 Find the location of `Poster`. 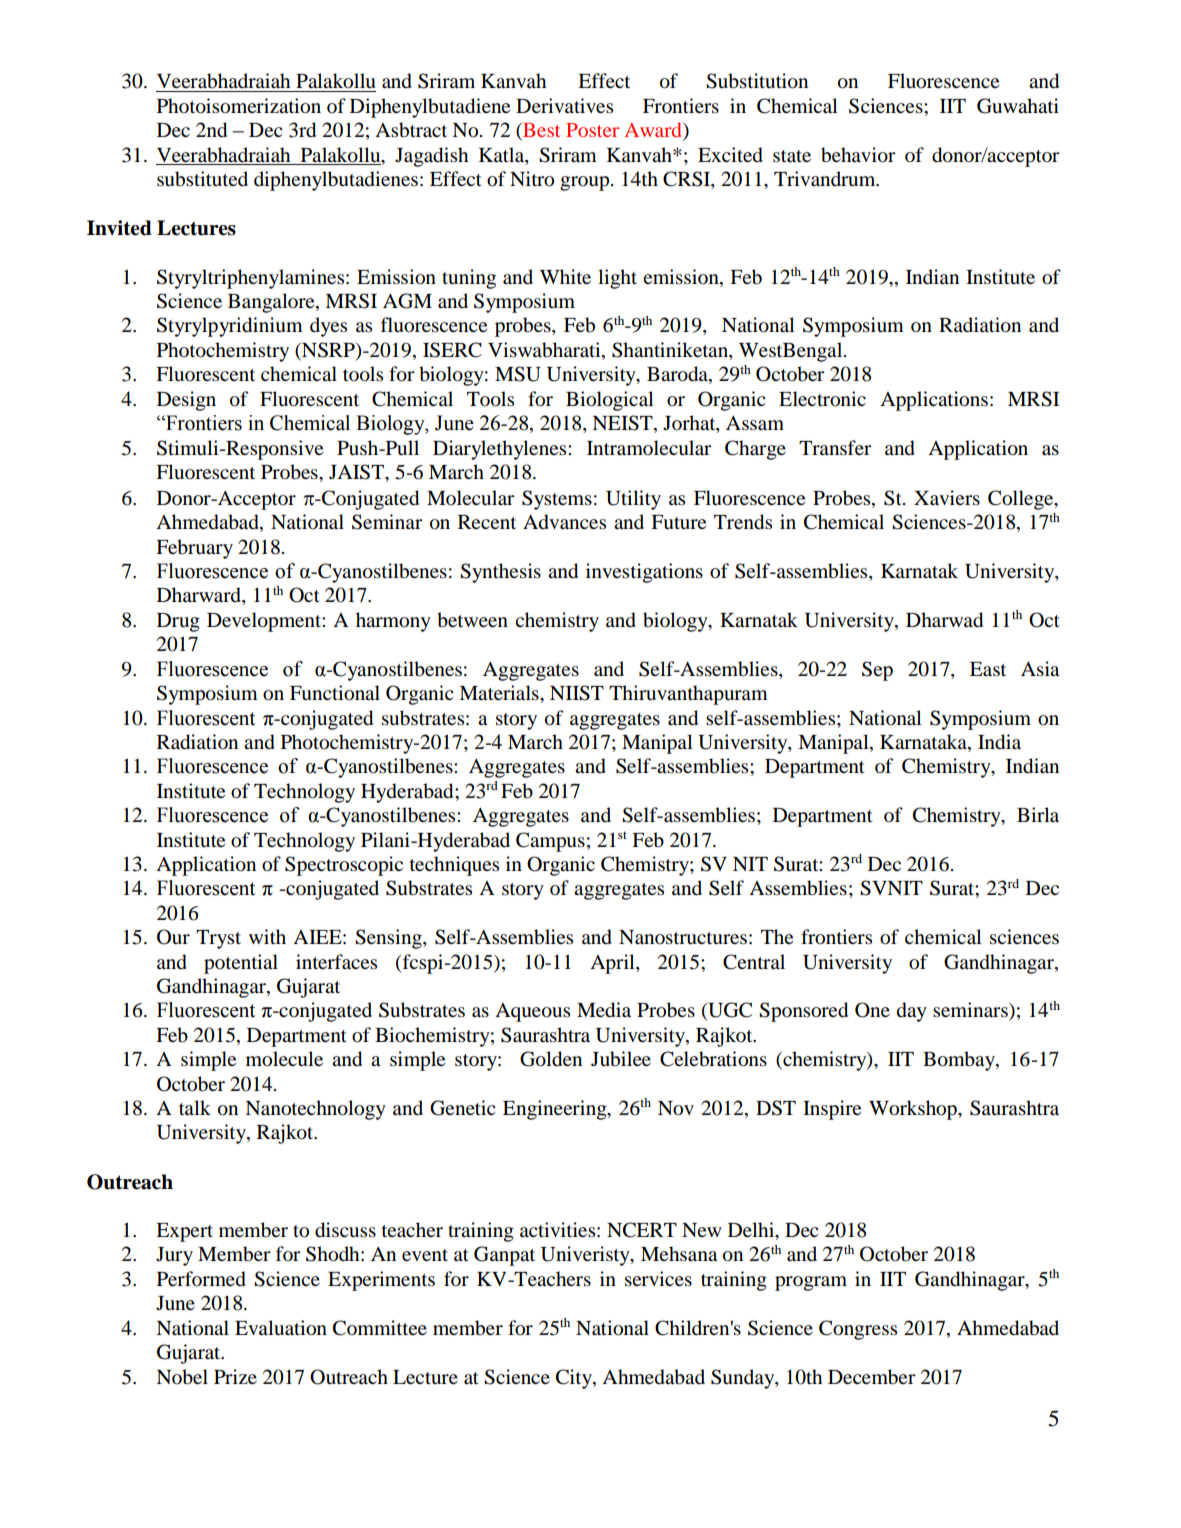

Poster is located at coordinates (592, 130).
